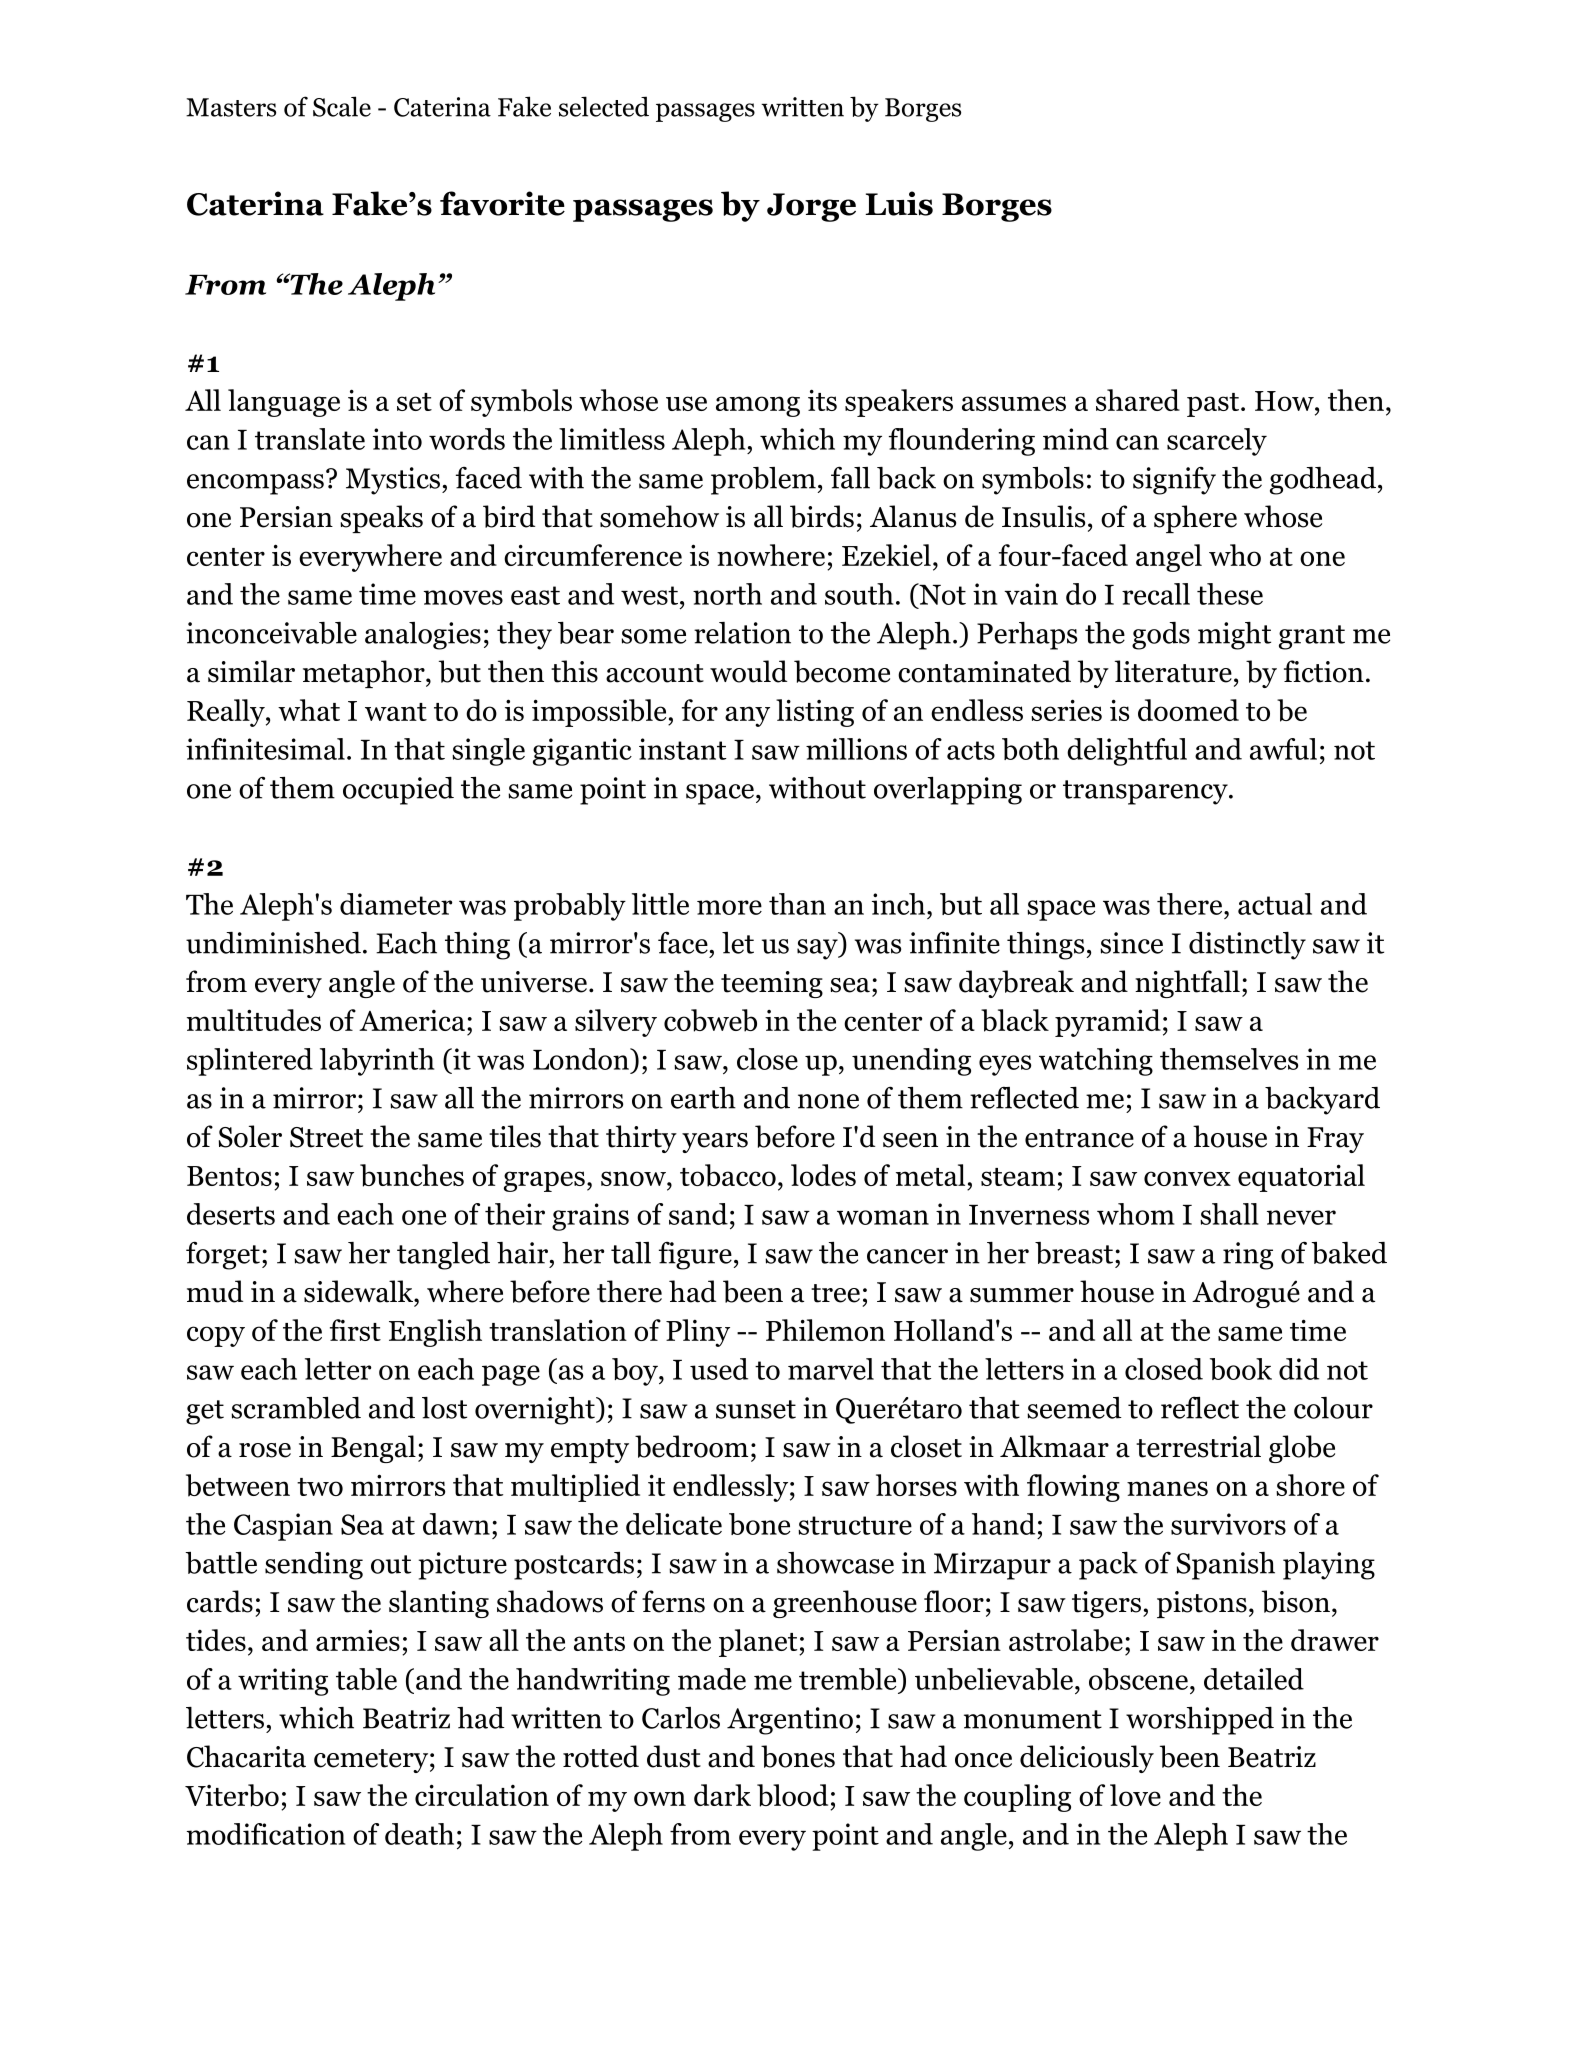  I want to click on death, so click(419, 1834).
